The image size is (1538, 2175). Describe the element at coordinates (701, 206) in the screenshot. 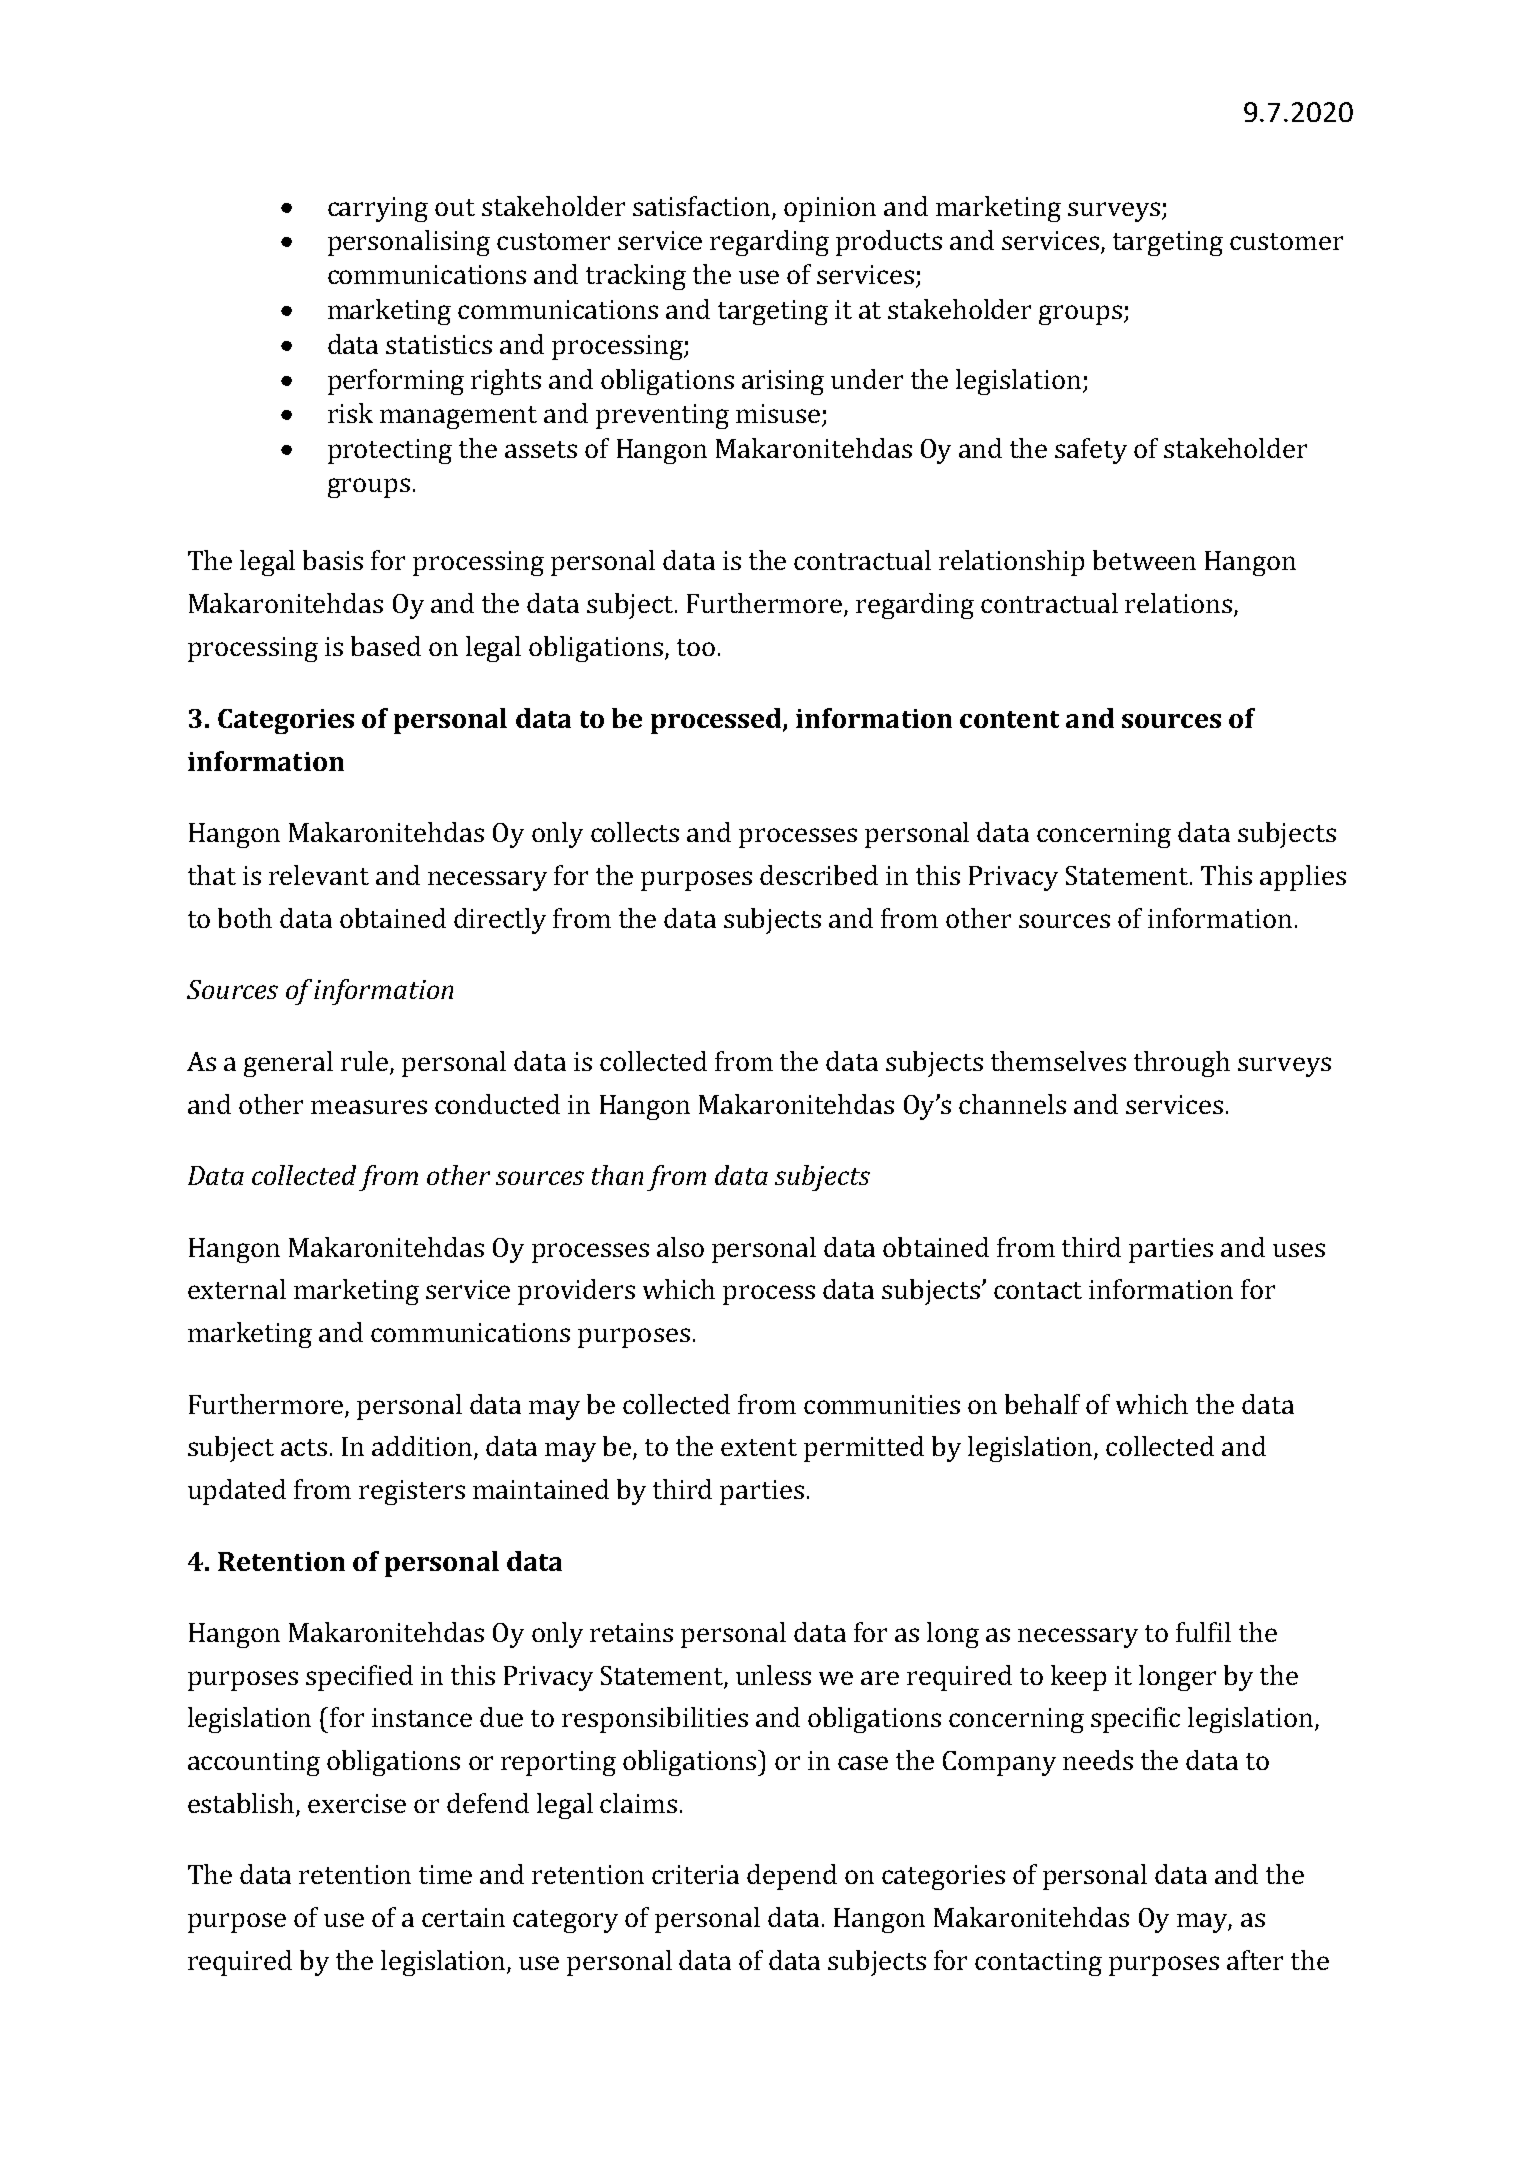

I see `satisfaction` at that location.
